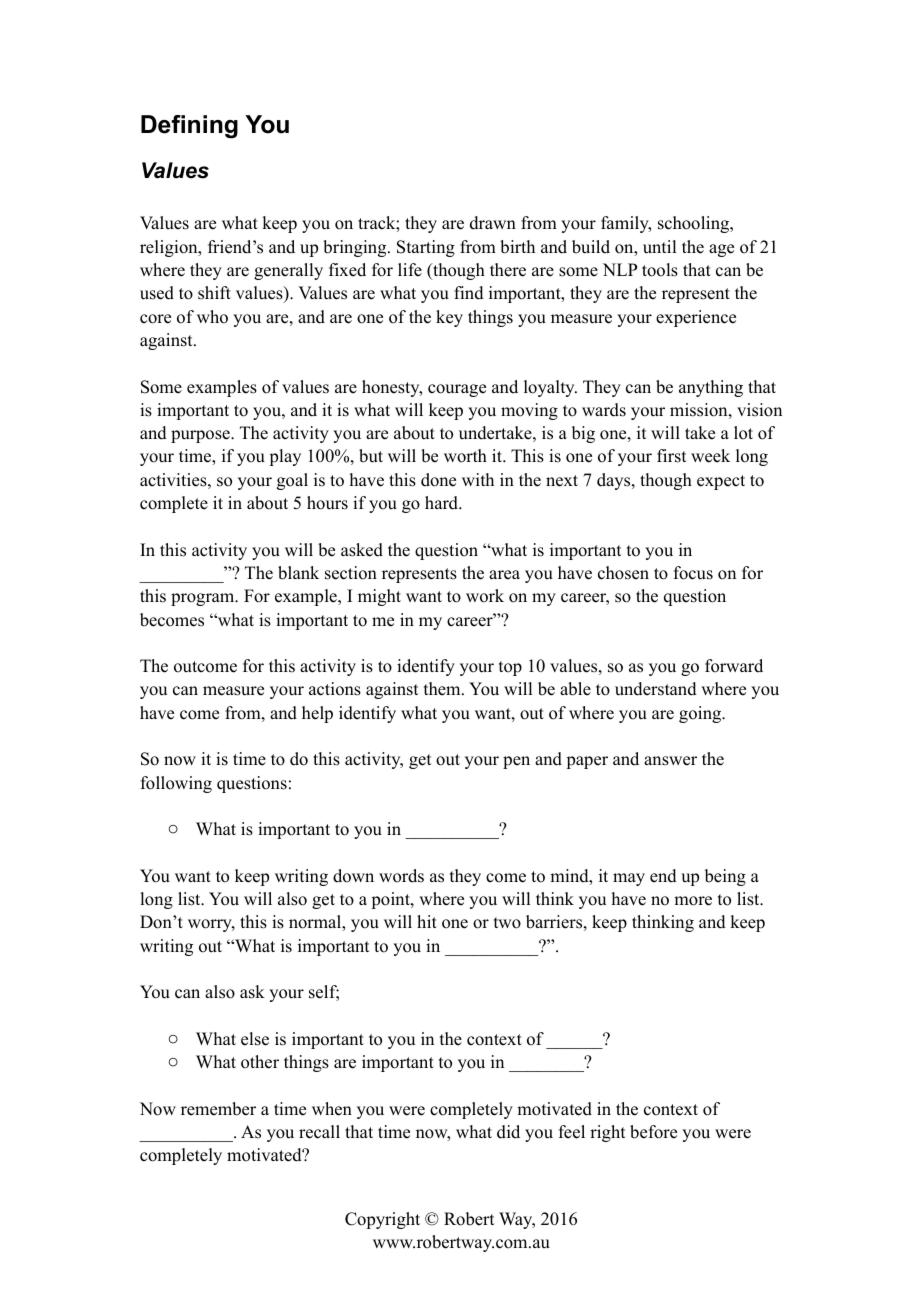 This screenshot has height=1308, width=924. Describe the element at coordinates (493, 223) in the screenshot. I see `drawn` at that location.
